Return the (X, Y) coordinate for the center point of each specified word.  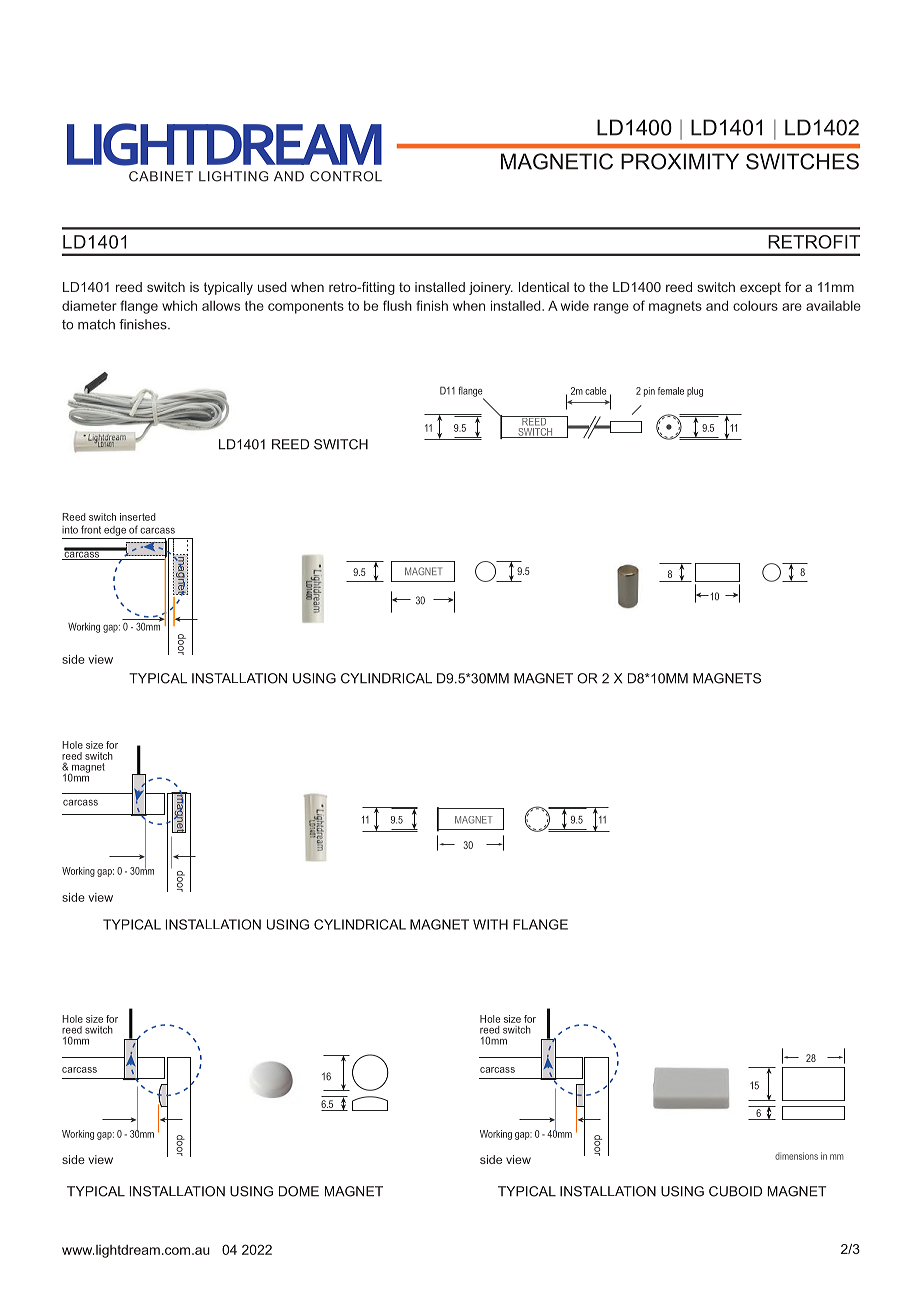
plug (695, 392)
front (91, 529)
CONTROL (346, 176)
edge (115, 531)
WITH (490, 924)
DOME (299, 1191)
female (671, 391)
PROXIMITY (680, 161)
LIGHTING (234, 176)
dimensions (796, 1156)
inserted (138, 517)
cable (596, 391)
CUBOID (735, 1191)
